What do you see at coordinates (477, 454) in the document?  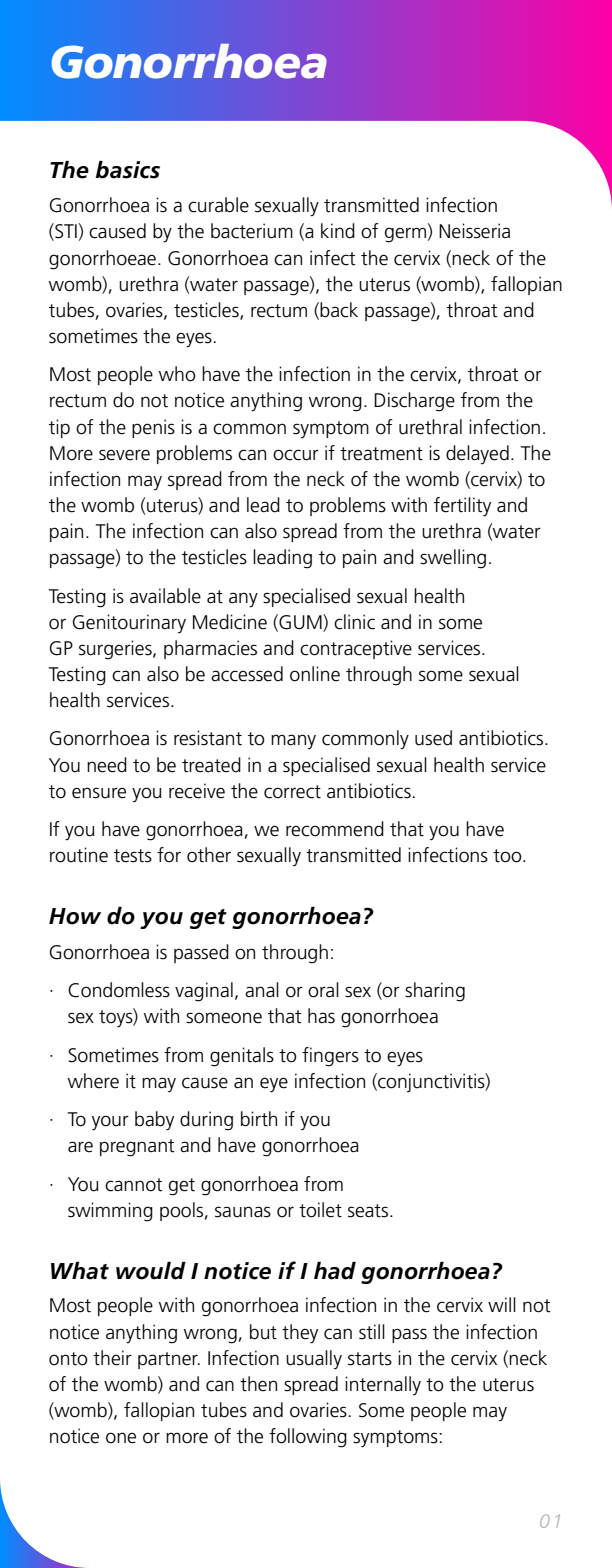 I see `delayed` at bounding box center [477, 454].
